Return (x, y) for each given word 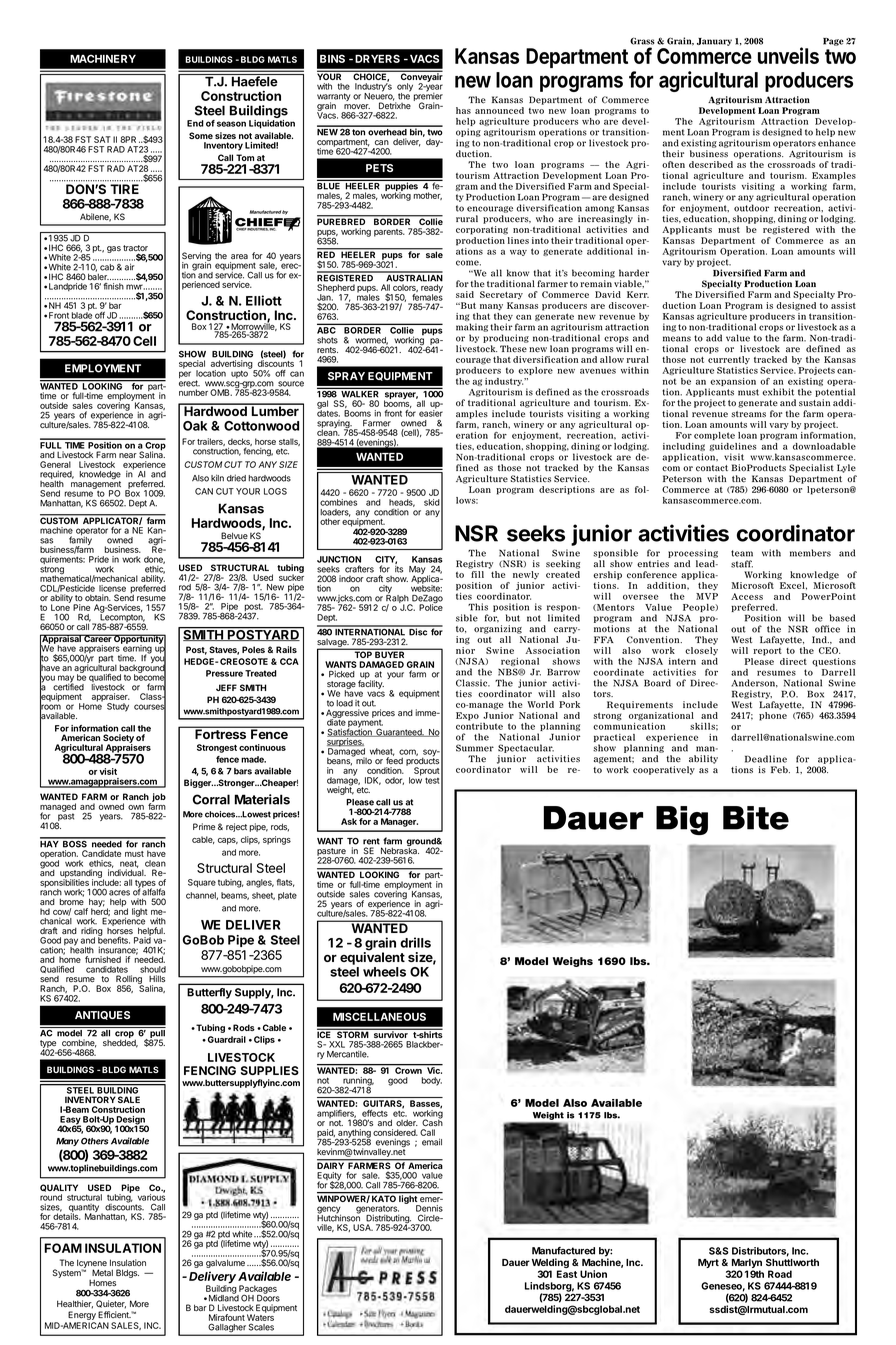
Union (593, 1274)
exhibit (778, 392)
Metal (102, 1272)
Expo (467, 716)
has (463, 110)
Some (201, 135)
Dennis (429, 1208)
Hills (157, 978)
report (767, 652)
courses (150, 707)
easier (431, 412)
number (193, 392)
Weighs (573, 962)
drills (415, 942)
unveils (788, 55)
